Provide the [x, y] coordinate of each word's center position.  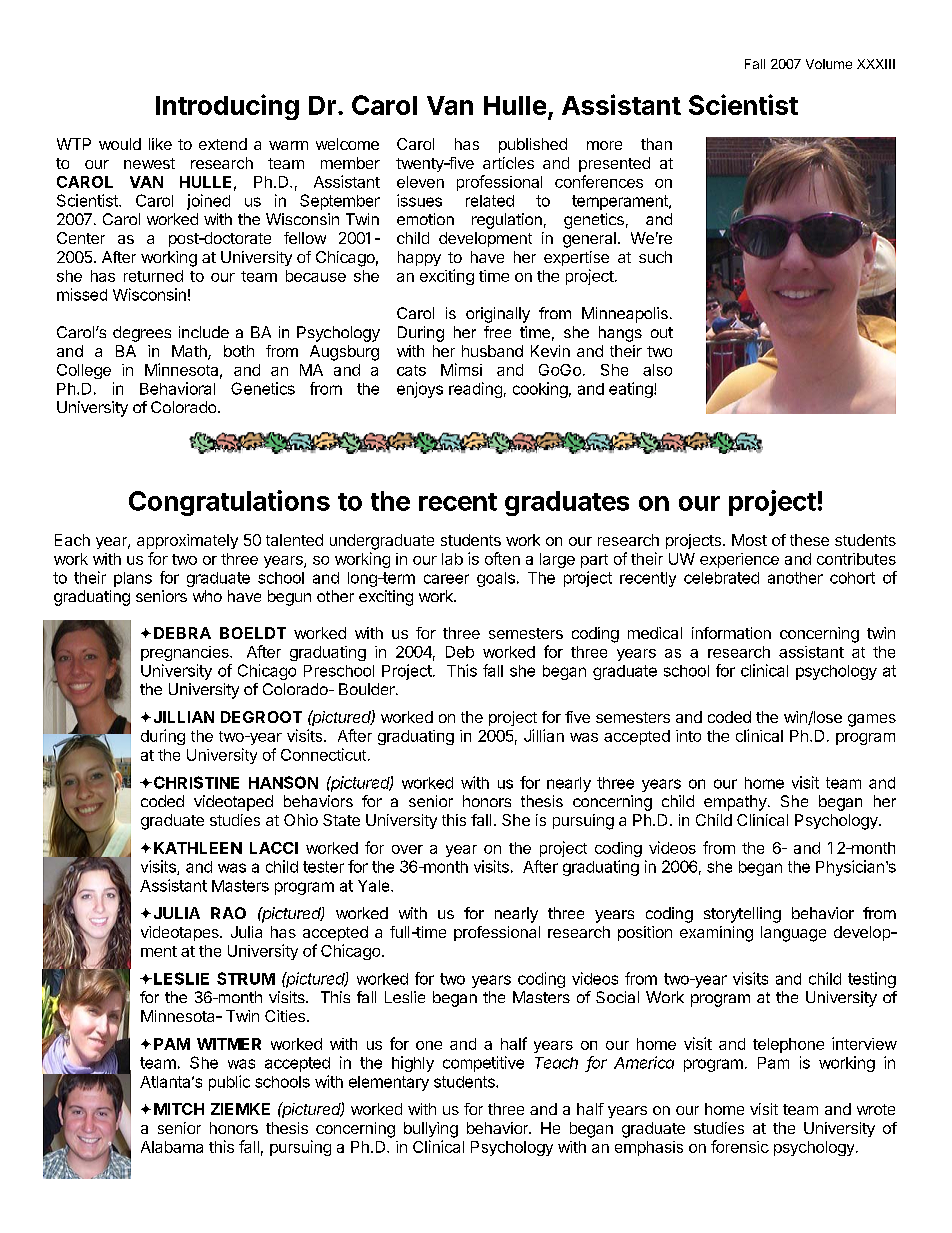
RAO [228, 913]
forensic [740, 1146]
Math [190, 352]
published [533, 145]
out [662, 332]
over [407, 849]
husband [492, 351]
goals [496, 579]
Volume [829, 64]
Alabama [172, 1147]
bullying [431, 1130]
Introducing [227, 107]
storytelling [742, 915]
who [207, 596]
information [731, 633]
